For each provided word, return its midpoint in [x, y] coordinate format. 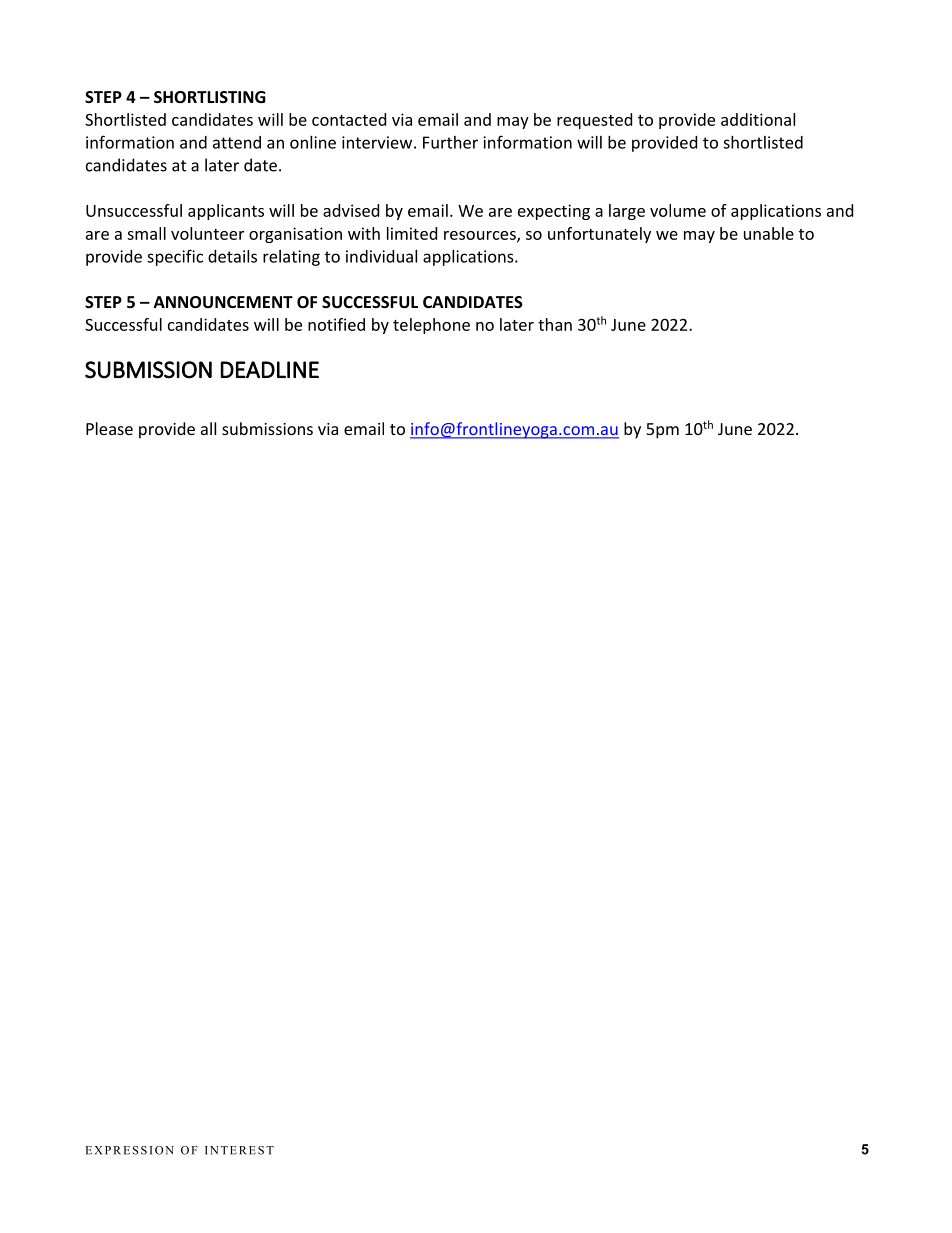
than [555, 324]
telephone [431, 326]
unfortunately [599, 235]
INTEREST [239, 1150]
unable [769, 233]
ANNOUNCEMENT [223, 302]
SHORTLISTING [210, 97]
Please [109, 428]
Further [450, 142]
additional [758, 119]
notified [336, 324]
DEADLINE [270, 369]
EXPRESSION [130, 1150]
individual [381, 256]
